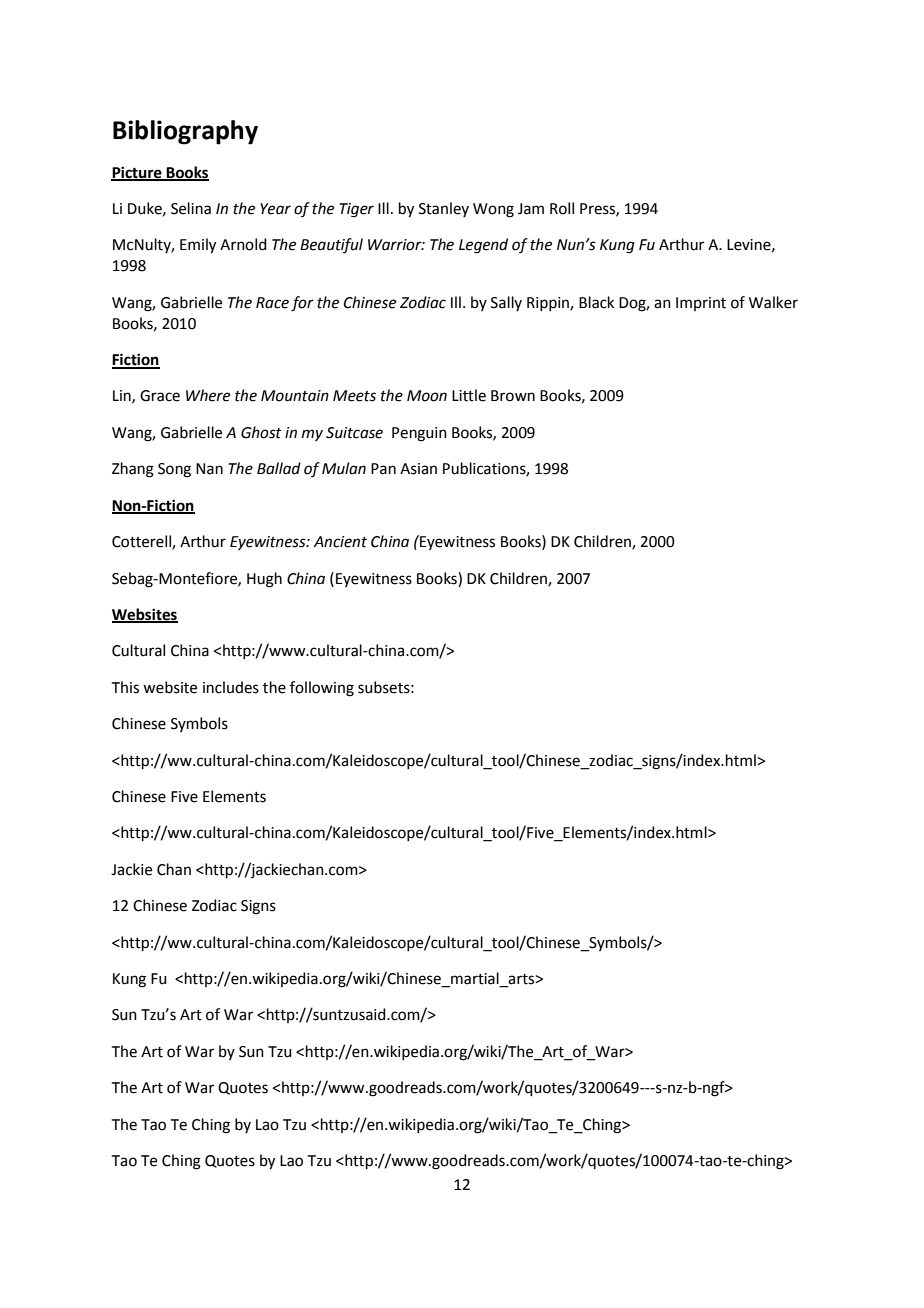 This page has width=924, height=1308. What do you see at coordinates (340, 542) in the page?
I see `Ancient` at bounding box center [340, 542].
